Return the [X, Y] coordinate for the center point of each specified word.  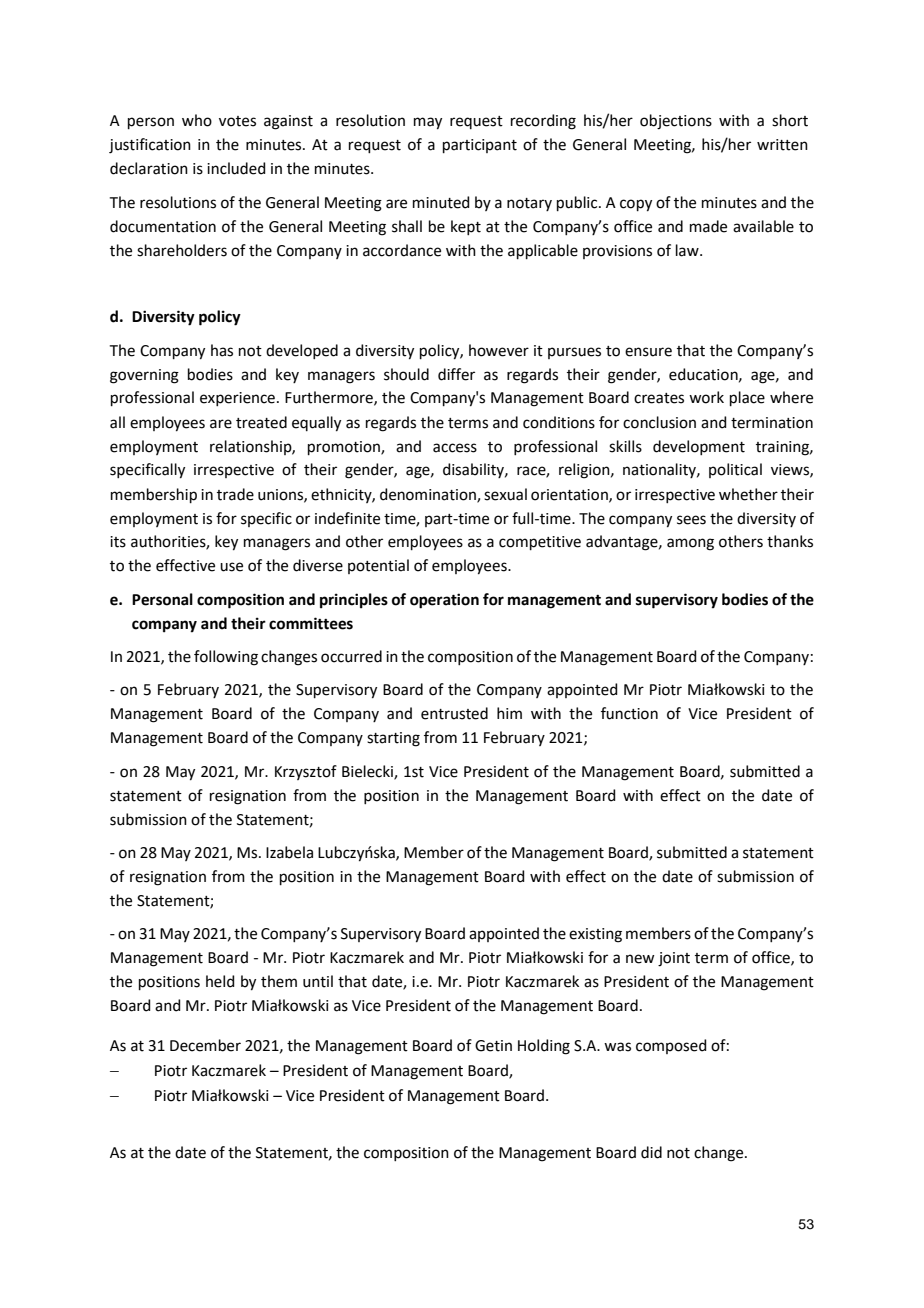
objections [676, 122]
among [690, 544]
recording [543, 122]
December [205, 1045]
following [226, 658]
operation [444, 601]
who [197, 120]
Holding [544, 1047]
